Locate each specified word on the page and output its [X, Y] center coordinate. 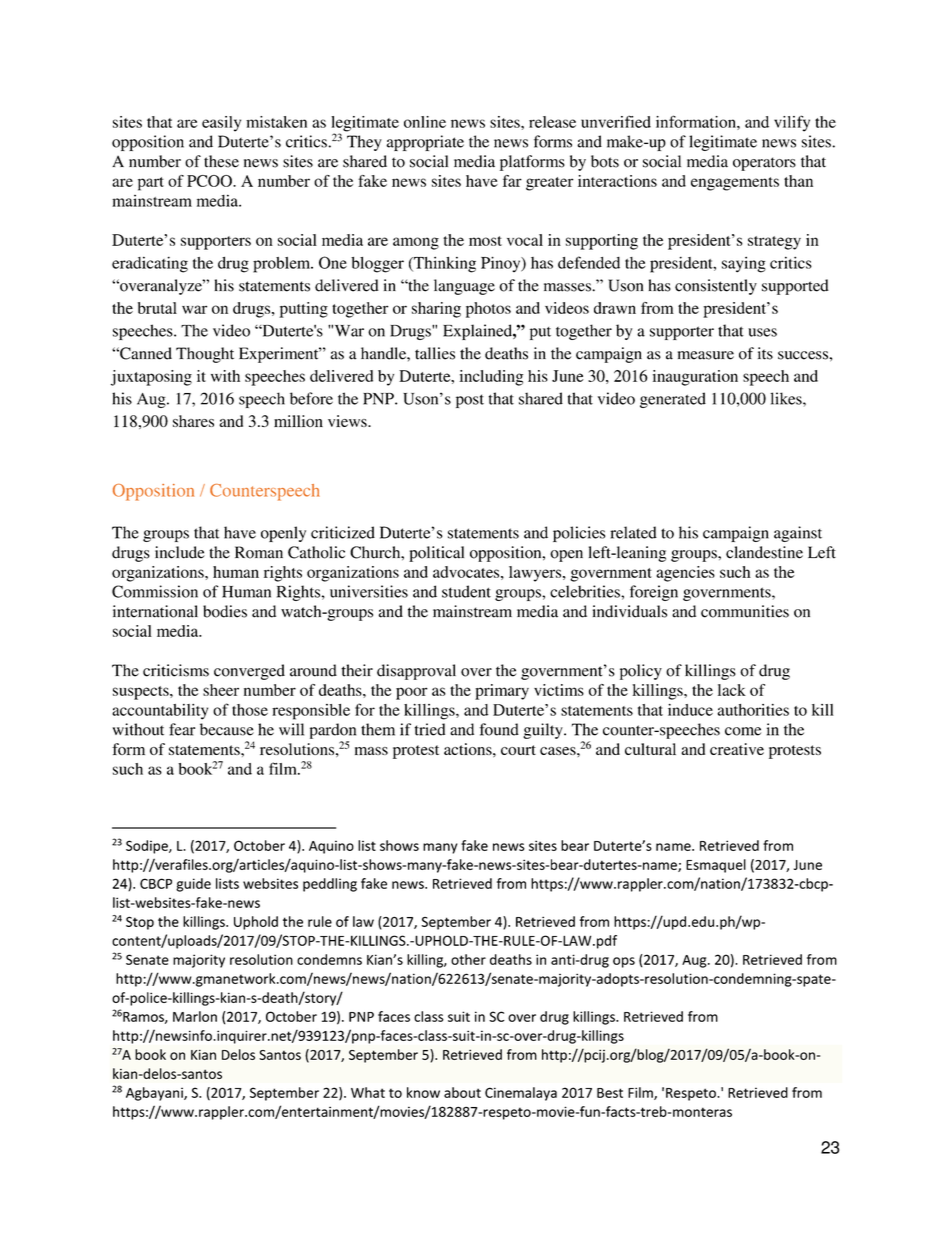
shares [193, 421]
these [221, 161]
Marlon [195, 1016]
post [470, 401]
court [518, 750]
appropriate [425, 143]
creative [737, 749]
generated [673, 400]
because [227, 729]
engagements [735, 184]
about [462, 1092]
